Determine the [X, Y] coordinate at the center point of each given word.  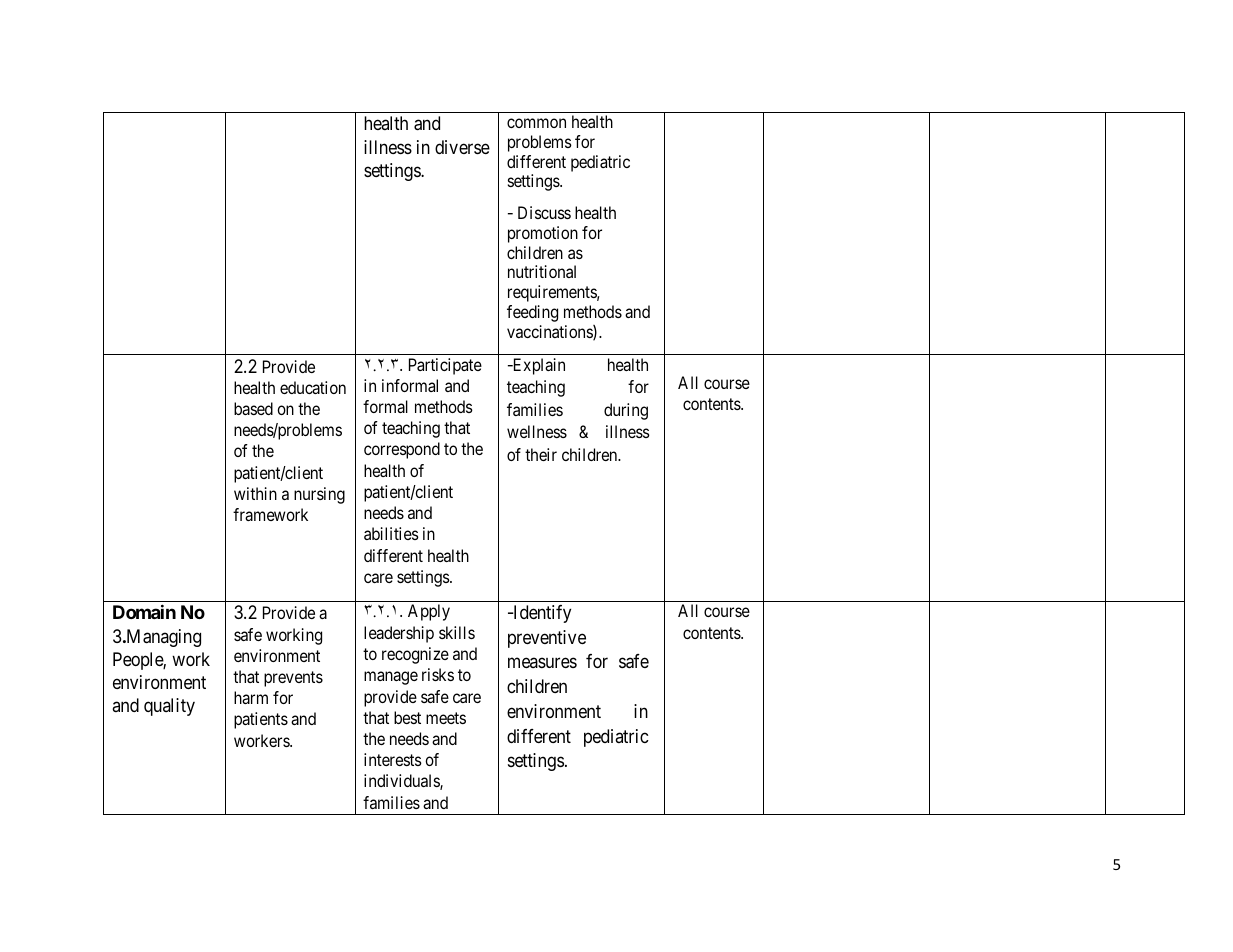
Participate [445, 366]
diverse [462, 147]
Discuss [544, 212]
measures [542, 663]
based [253, 408]
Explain [537, 366]
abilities [391, 533]
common [536, 123]
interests [393, 759]
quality [169, 707]
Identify [541, 614]
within [255, 493]
